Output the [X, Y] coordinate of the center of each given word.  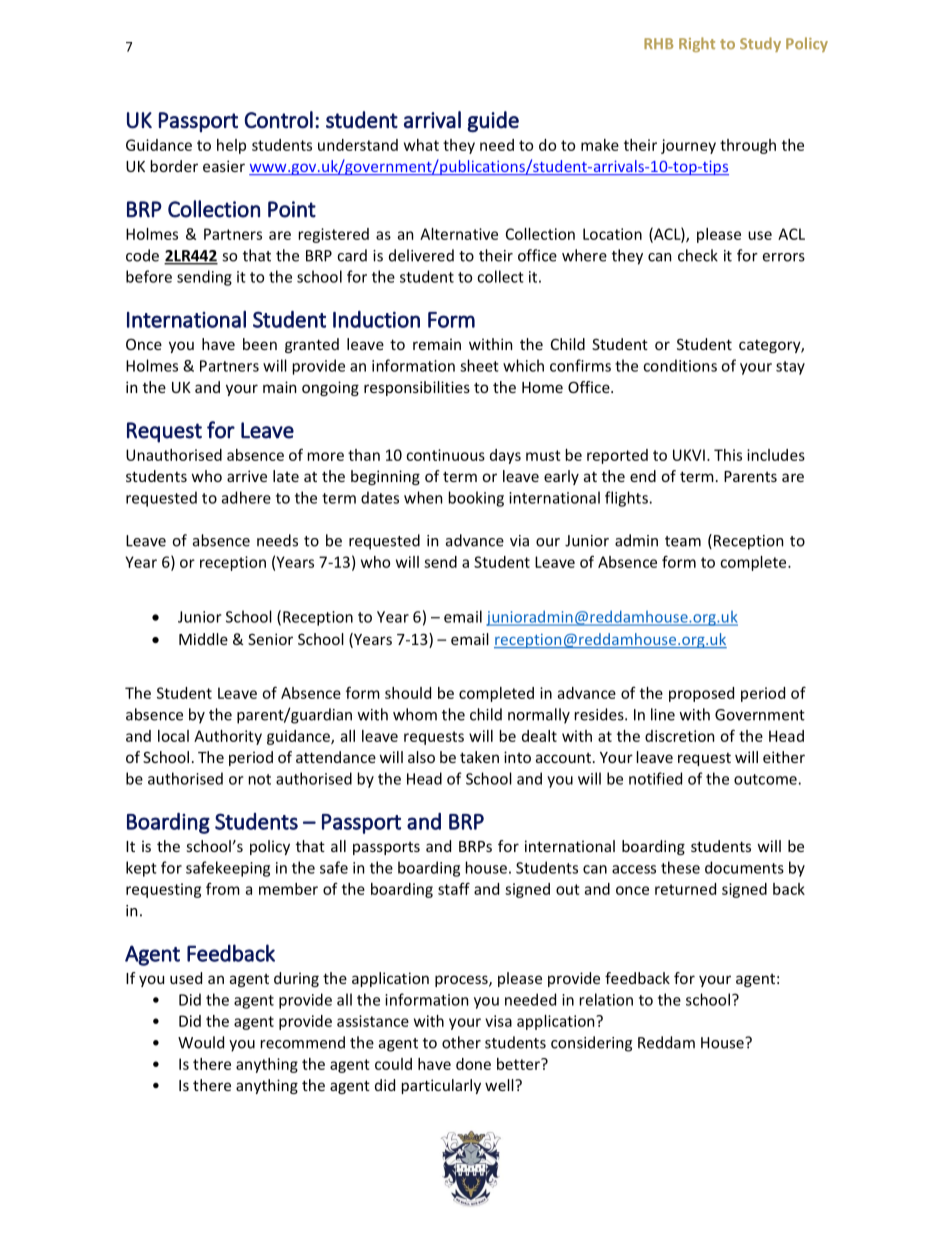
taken [479, 757]
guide [493, 122]
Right [697, 44]
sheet [479, 365]
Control [278, 120]
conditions [680, 365]
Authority [228, 737]
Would [201, 1042]
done [473, 1064]
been [260, 344]
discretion [679, 736]
